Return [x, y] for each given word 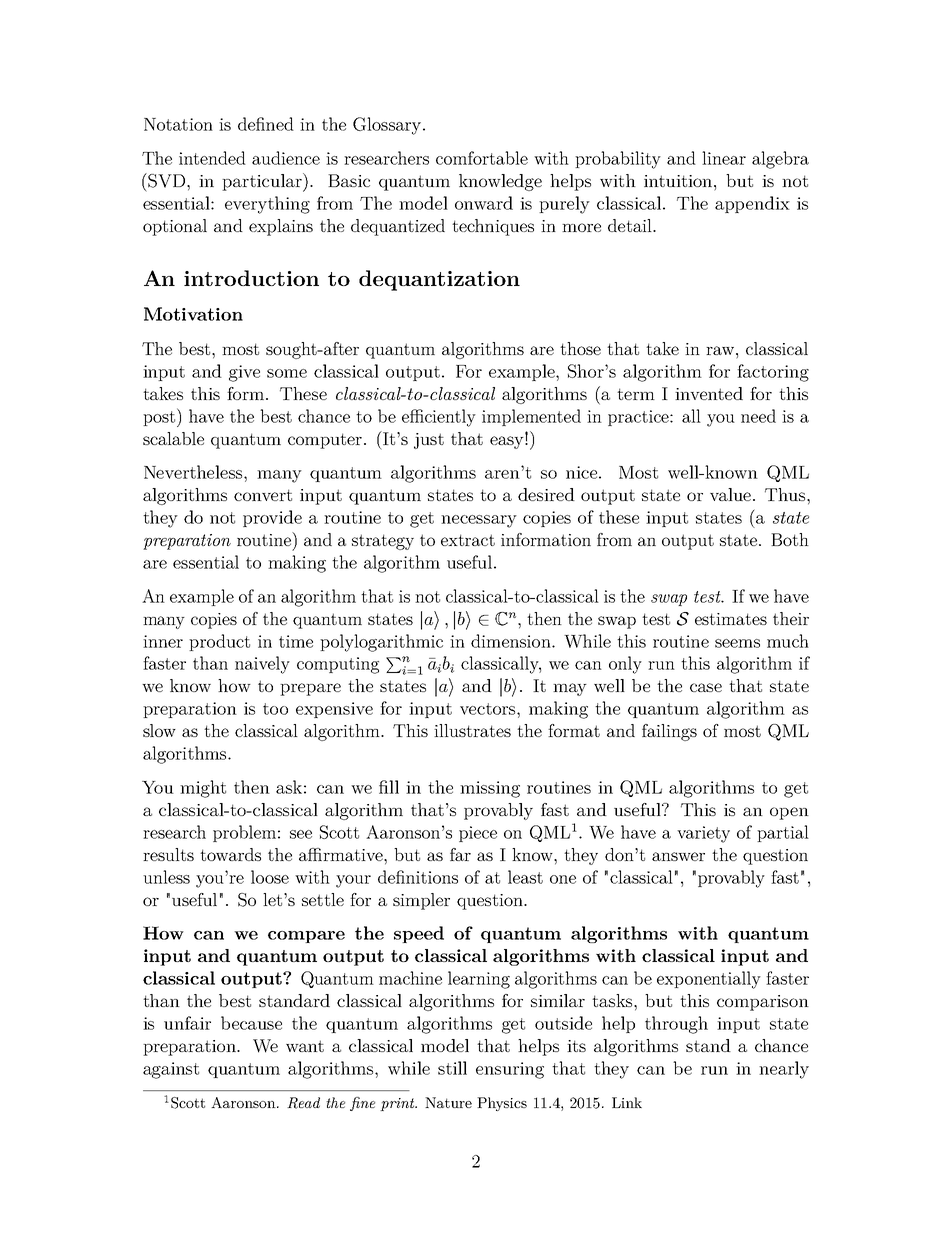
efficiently [439, 418]
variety [703, 834]
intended [212, 158]
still [452, 1068]
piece [478, 834]
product [219, 642]
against [171, 1070]
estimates [731, 619]
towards [230, 854]
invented [709, 393]
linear [724, 158]
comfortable [482, 158]
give [244, 373]
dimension [512, 641]
